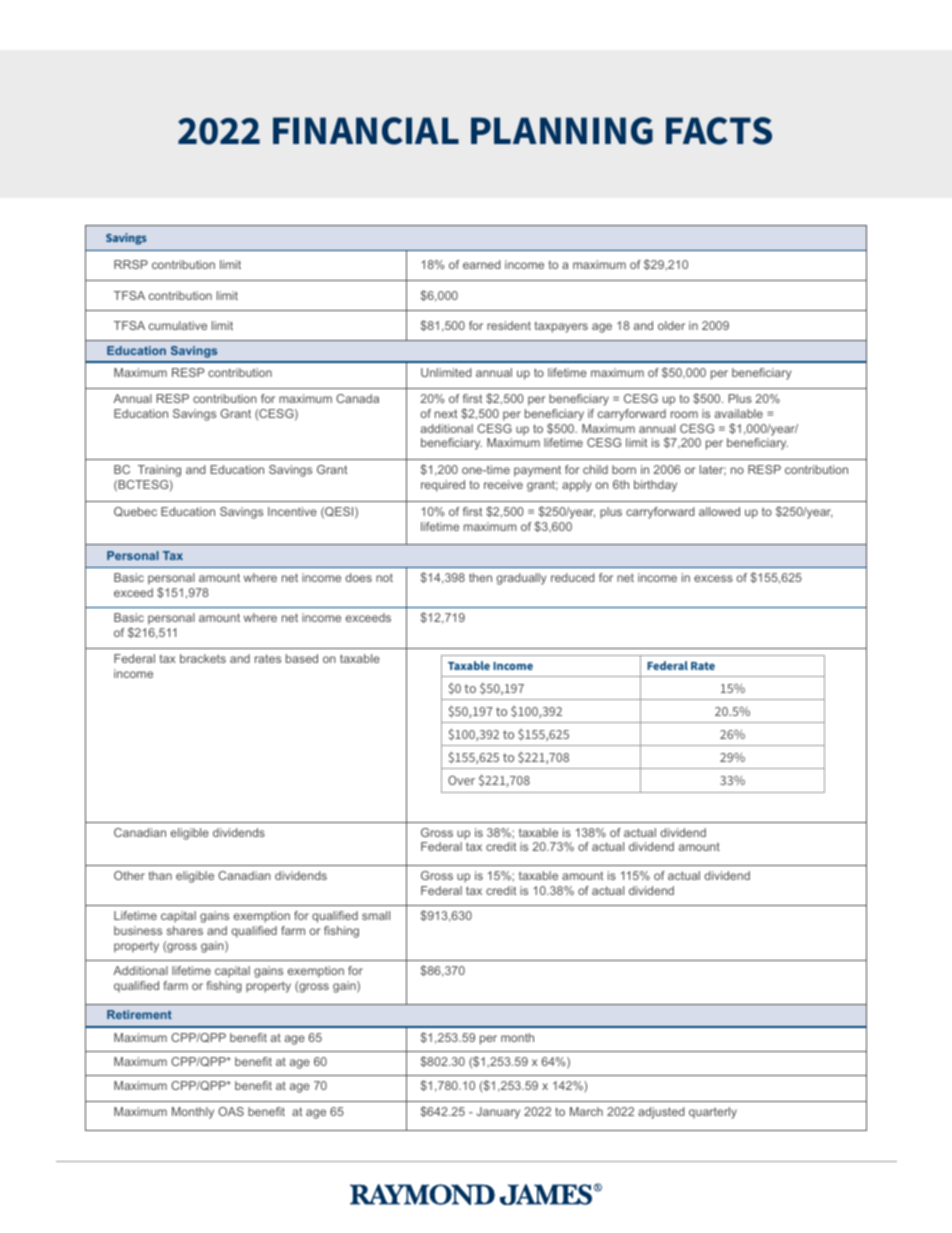  I want to click on FACTS, so click(719, 131).
